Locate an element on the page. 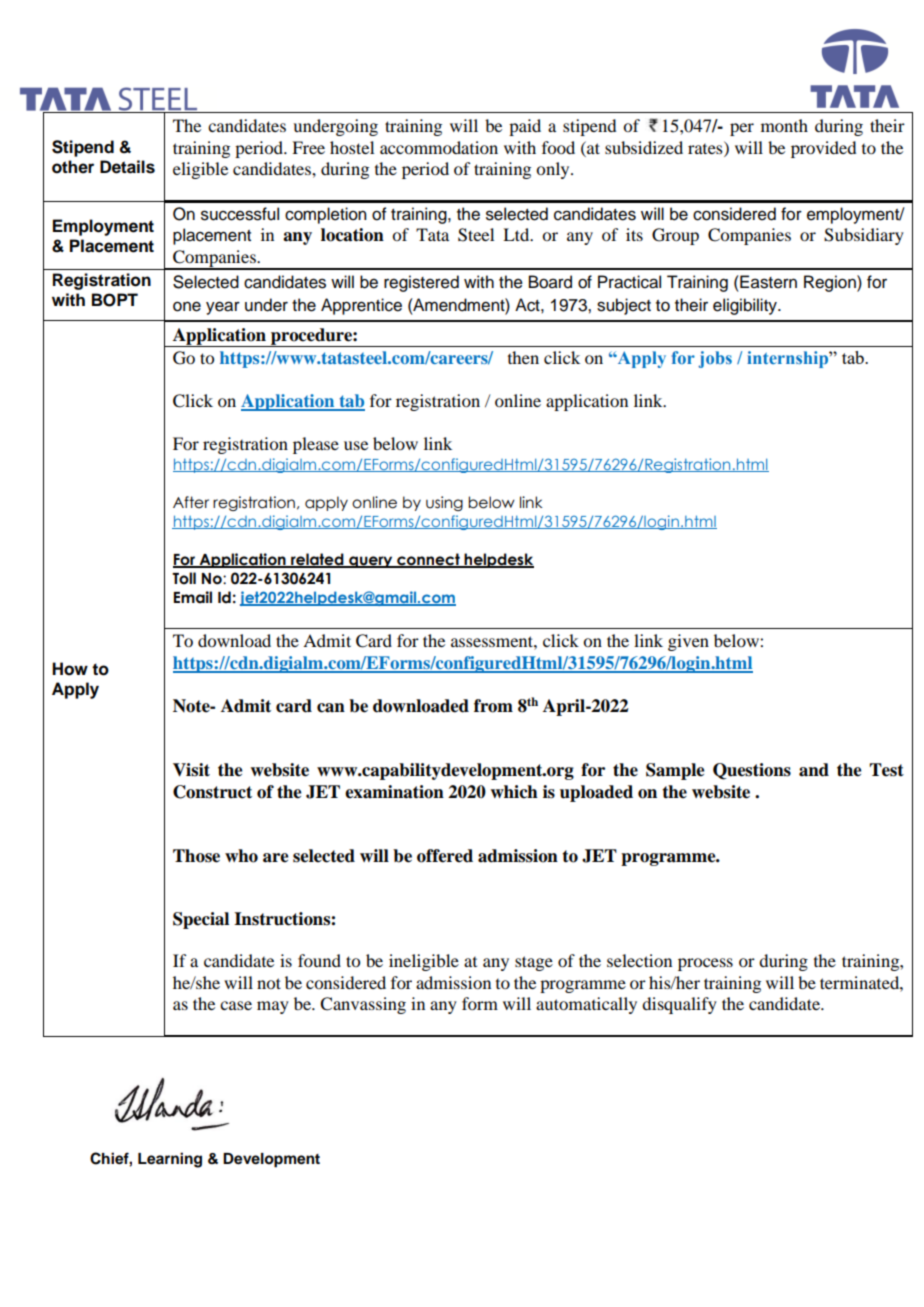 The height and width of the document is (1307, 924). then is located at coordinates (523, 357).
